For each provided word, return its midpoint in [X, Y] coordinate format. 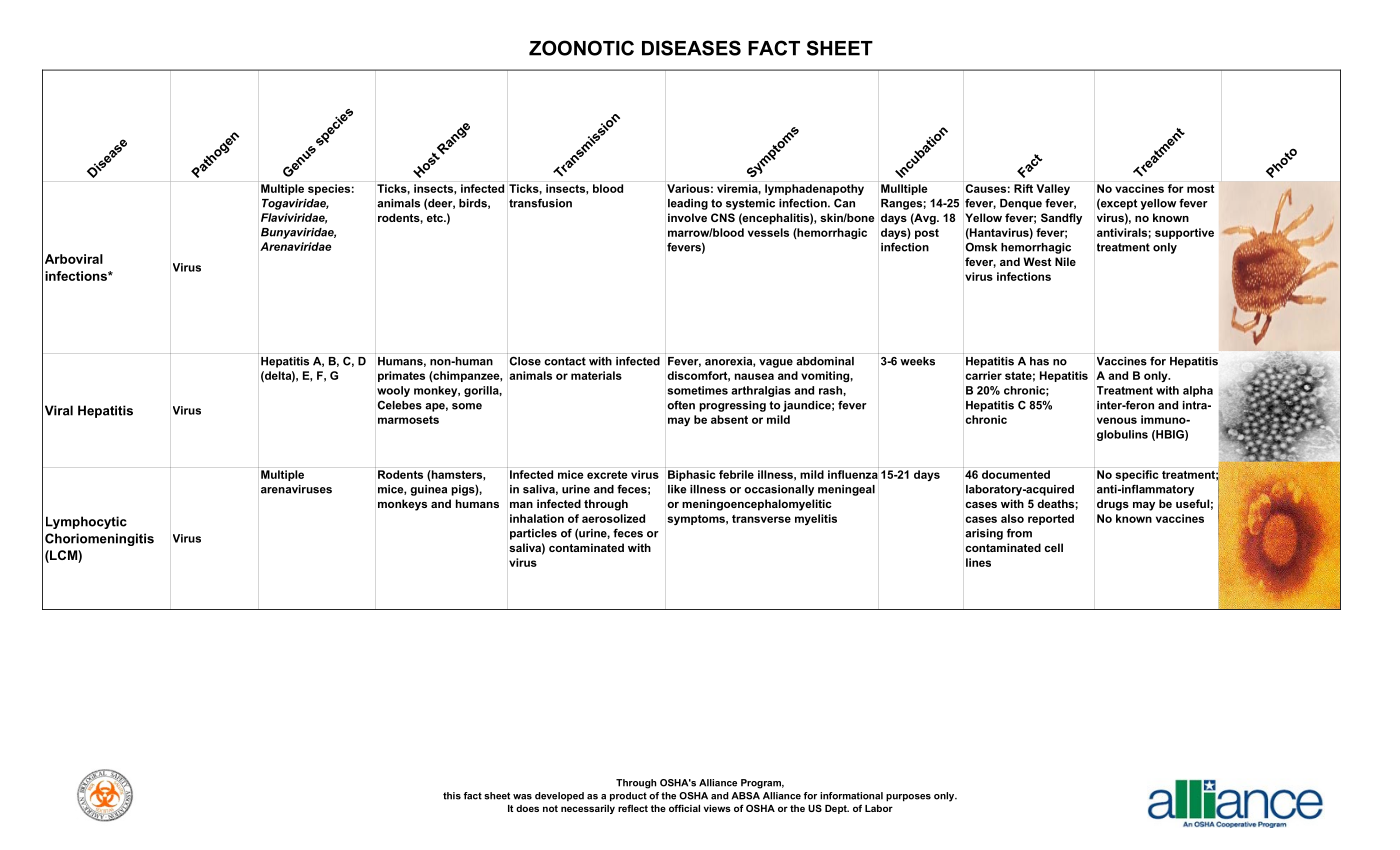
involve [687, 217]
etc [436, 218]
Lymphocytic [86, 522]
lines [978, 562]
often [681, 405]
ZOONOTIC [581, 48]
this [452, 796]
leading [688, 204]
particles [533, 534]
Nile [1065, 261]
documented [1016, 474]
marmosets [408, 420]
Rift [1023, 188]
